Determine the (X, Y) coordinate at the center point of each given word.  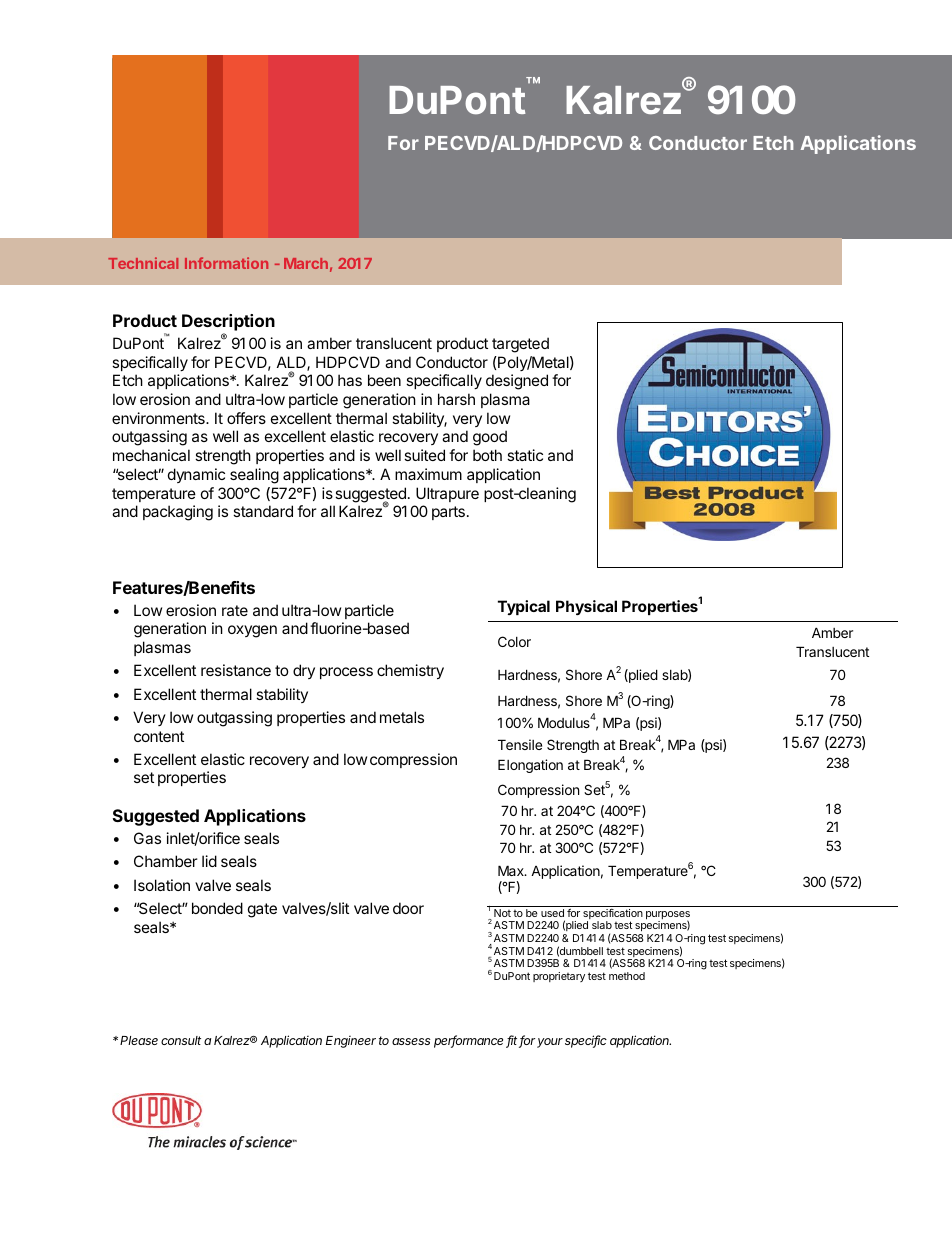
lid (209, 861)
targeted (520, 345)
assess (411, 1041)
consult (181, 1040)
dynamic (196, 475)
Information (226, 263)
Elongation (530, 766)
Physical (586, 607)
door (408, 908)
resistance (236, 670)
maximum (428, 474)
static (525, 455)
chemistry (410, 671)
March (306, 263)
